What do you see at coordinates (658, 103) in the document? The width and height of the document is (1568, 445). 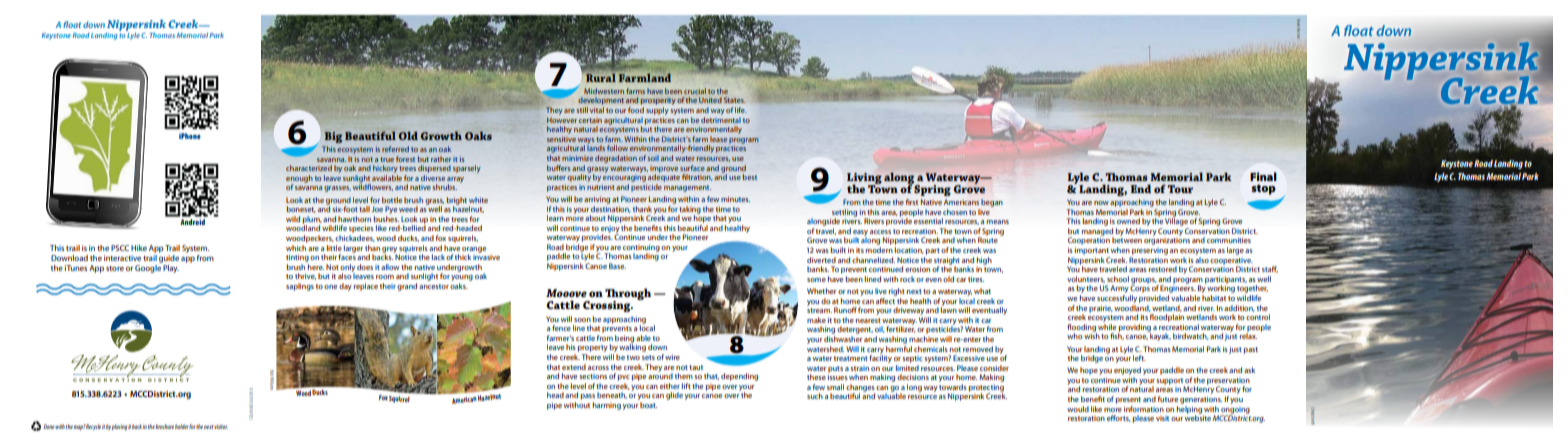 I see `prosperity` at bounding box center [658, 103].
